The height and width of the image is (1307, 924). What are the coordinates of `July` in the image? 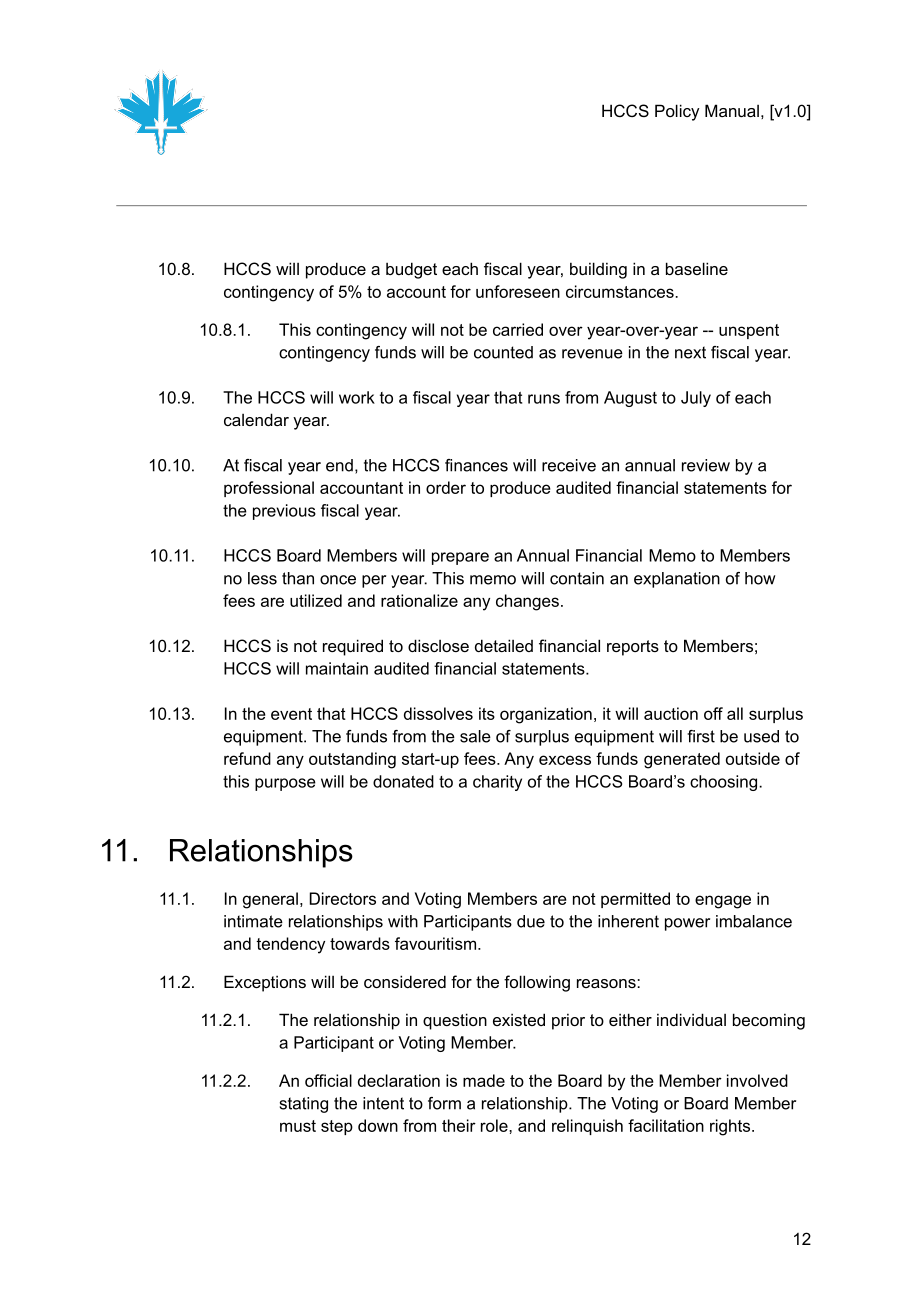 It's located at (696, 399).
